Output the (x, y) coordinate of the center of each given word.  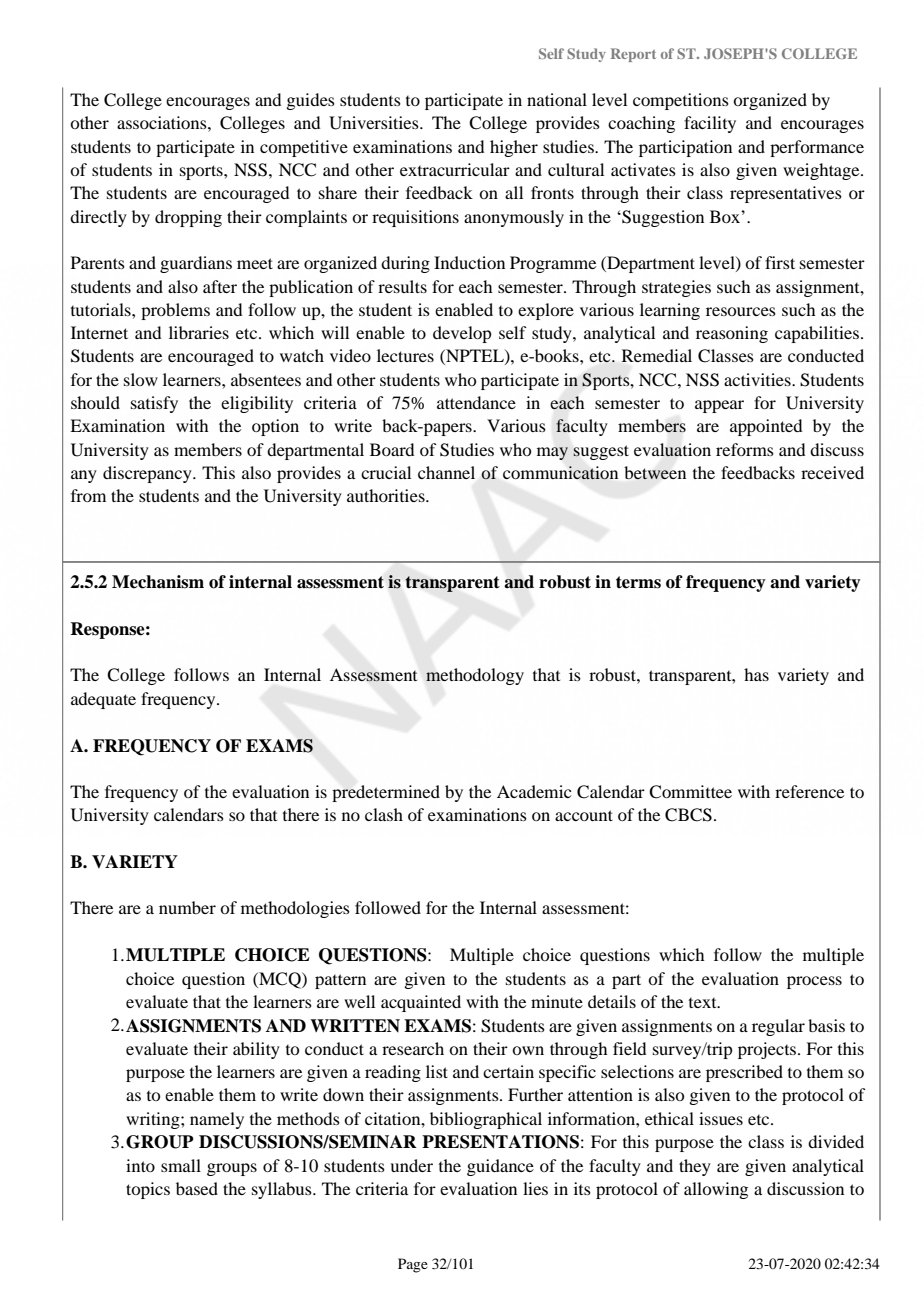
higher (514, 148)
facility (710, 124)
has (756, 674)
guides (310, 101)
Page (413, 1265)
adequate (103, 700)
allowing (716, 1190)
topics (148, 1190)
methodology (475, 676)
